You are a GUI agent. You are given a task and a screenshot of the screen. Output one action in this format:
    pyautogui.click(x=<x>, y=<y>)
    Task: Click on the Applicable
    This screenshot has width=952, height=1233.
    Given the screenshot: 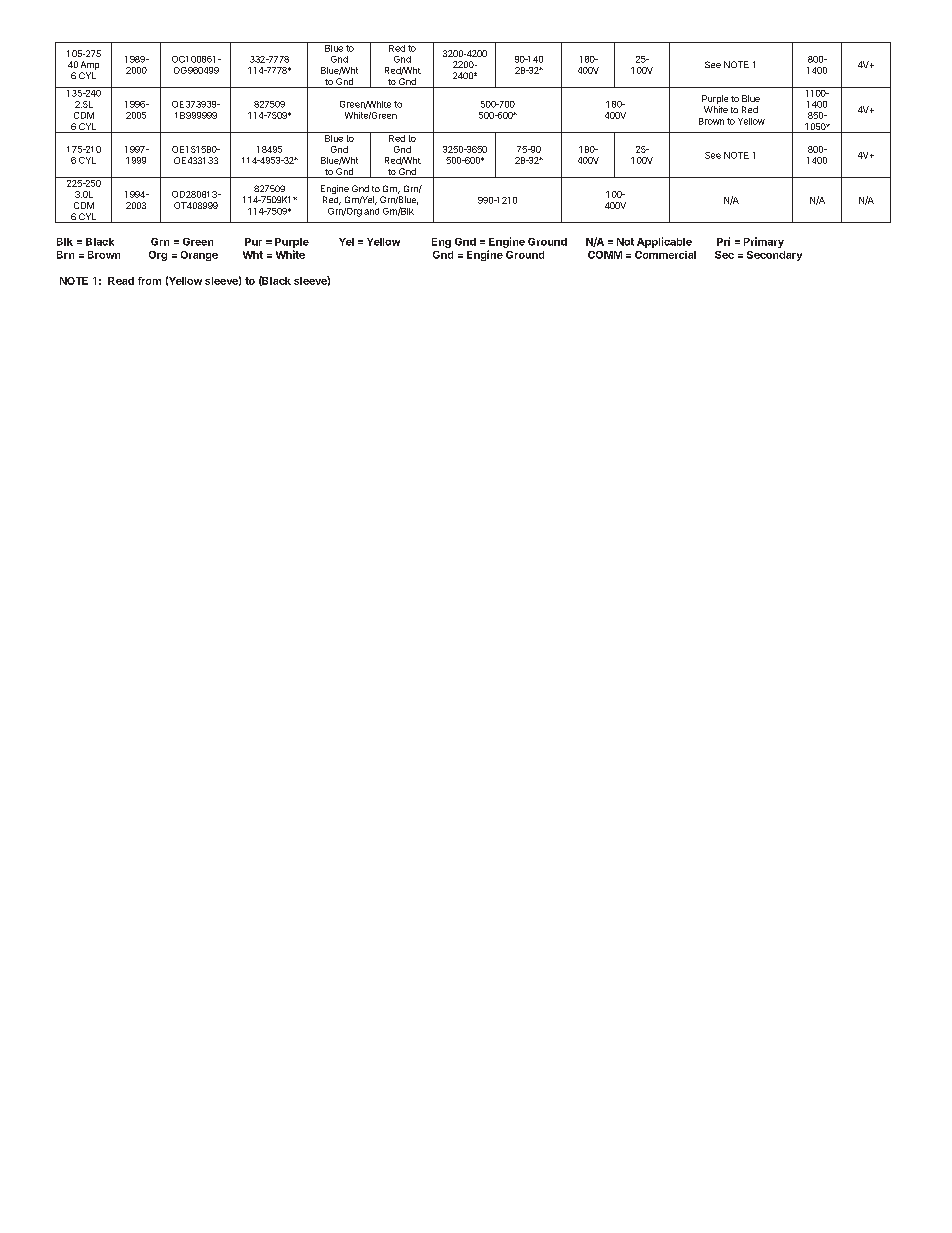 What is the action you would take?
    pyautogui.click(x=664, y=242)
